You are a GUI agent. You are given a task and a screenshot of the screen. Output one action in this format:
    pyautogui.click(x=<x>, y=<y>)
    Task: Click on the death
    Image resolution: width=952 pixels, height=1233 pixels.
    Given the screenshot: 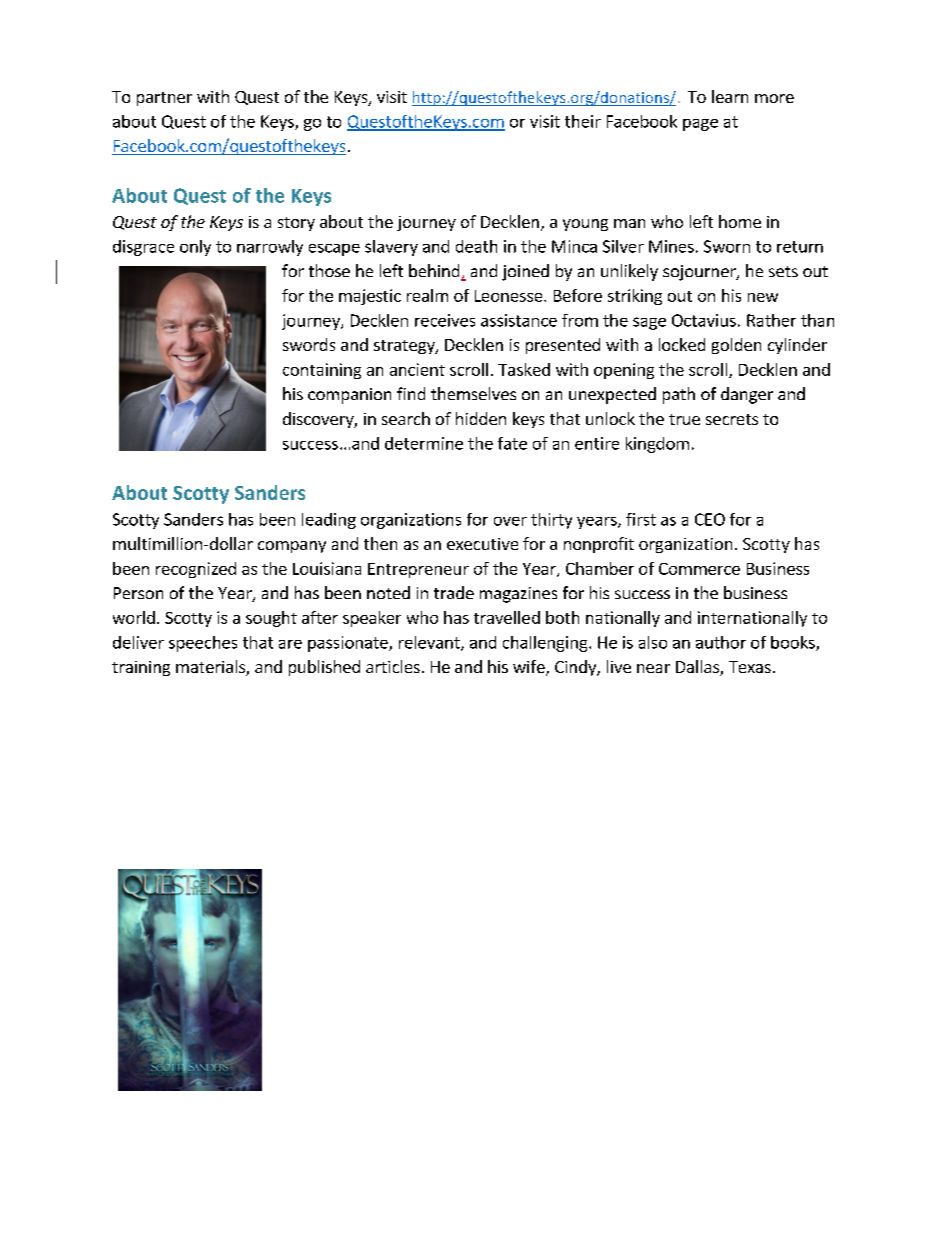 What is the action you would take?
    pyautogui.click(x=476, y=246)
